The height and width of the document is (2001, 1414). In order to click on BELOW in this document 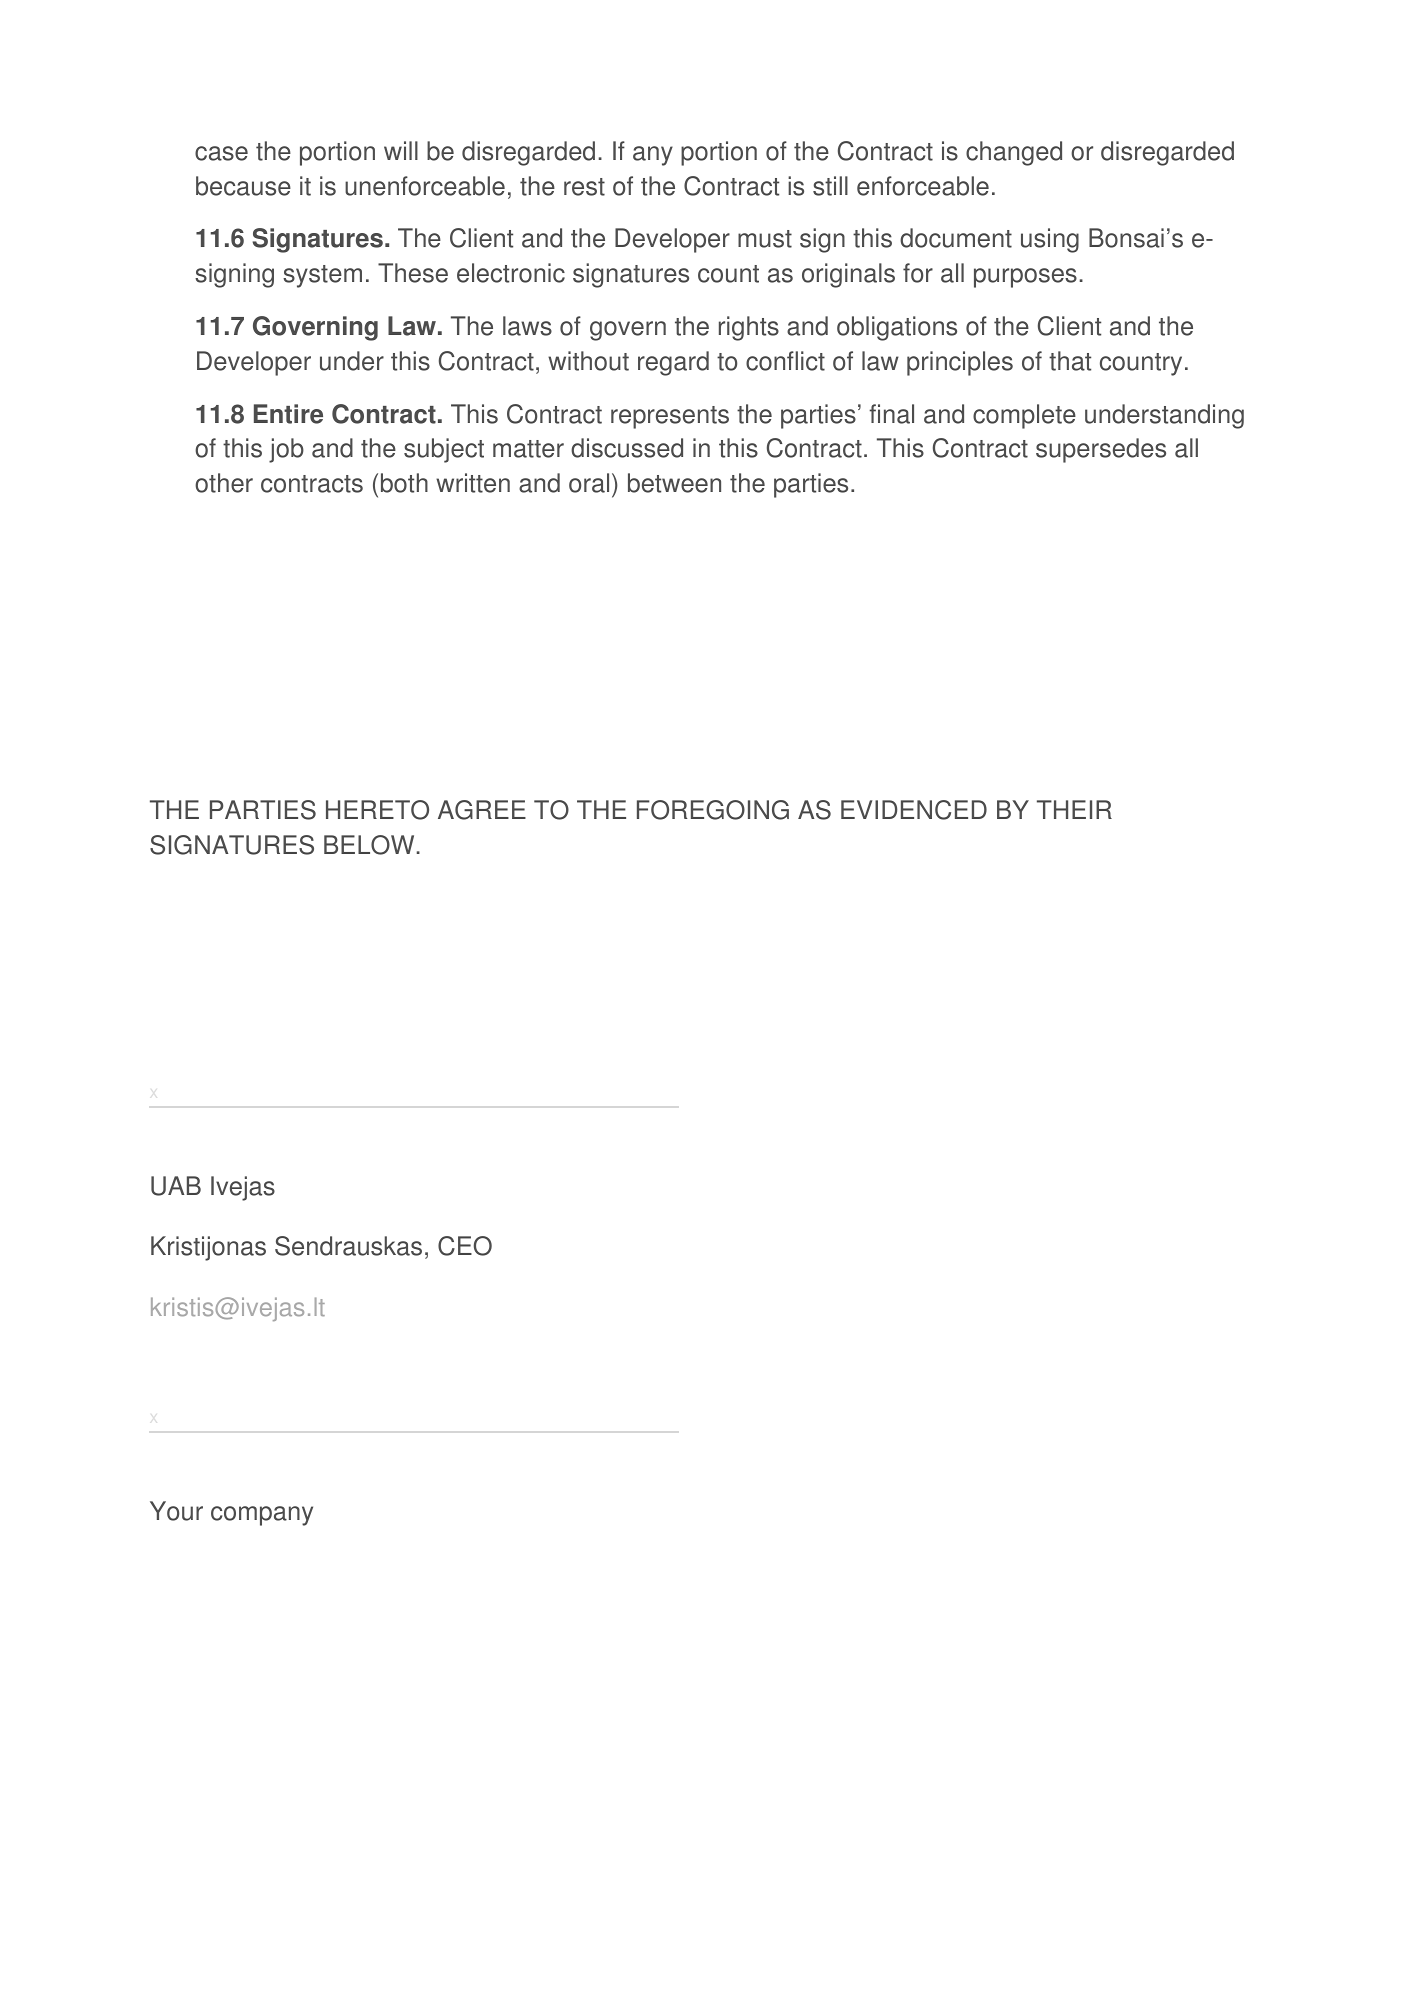, I will do `click(369, 845)`.
